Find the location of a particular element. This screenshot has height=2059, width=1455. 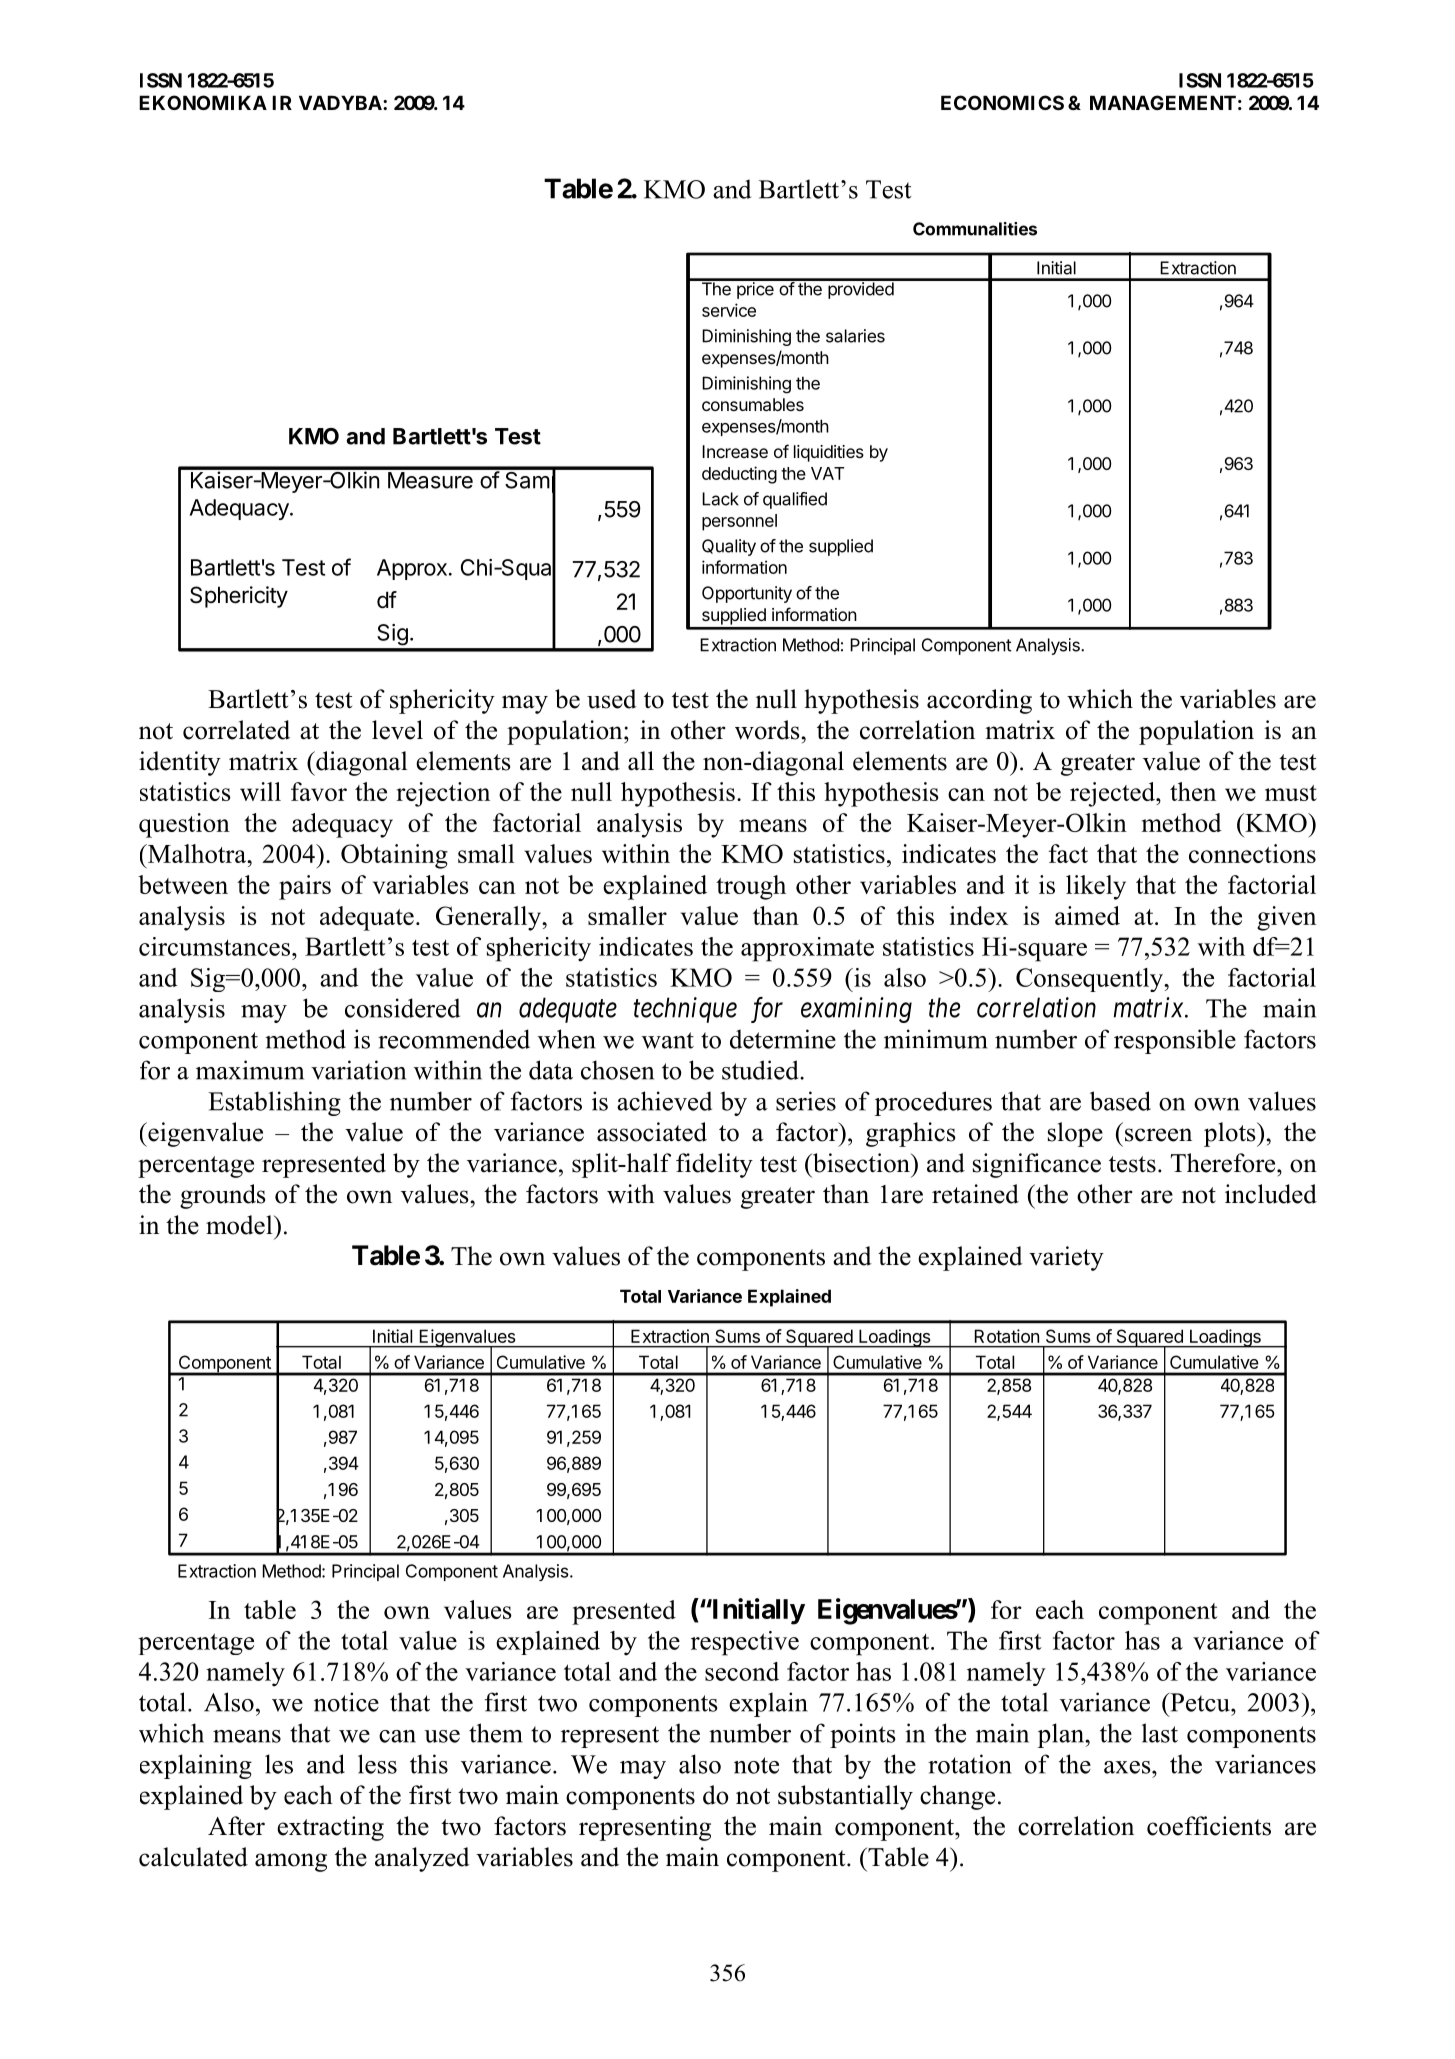

according is located at coordinates (979, 701).
